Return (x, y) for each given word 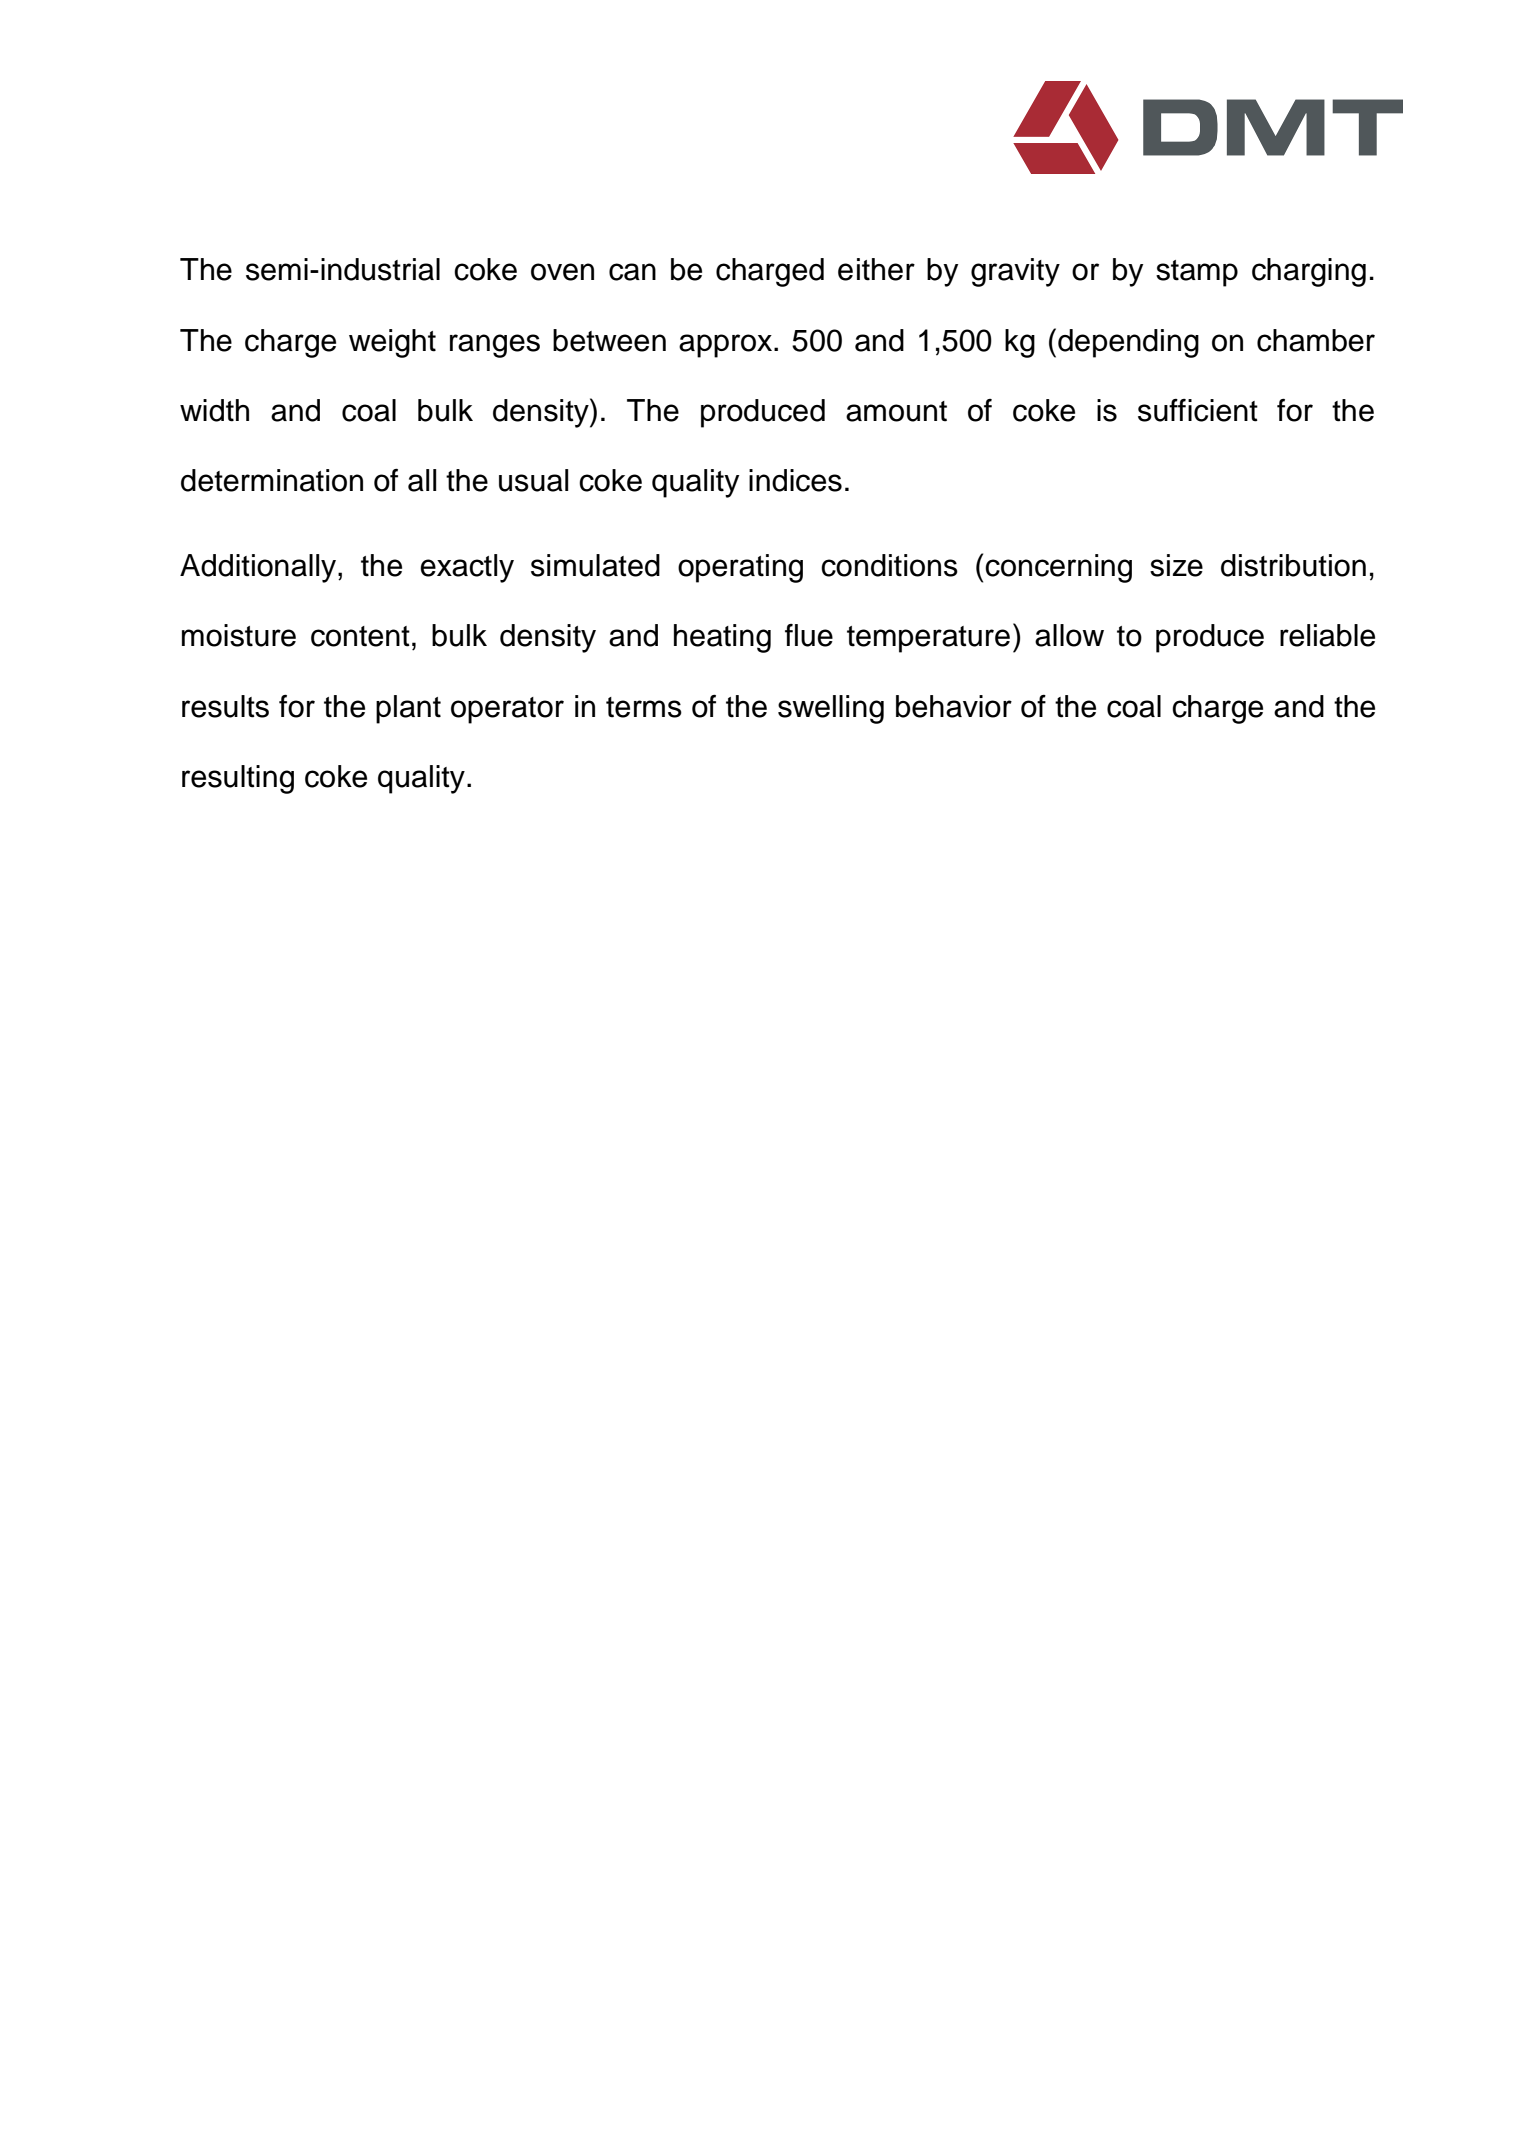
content (360, 636)
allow (1069, 635)
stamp (1197, 273)
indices (795, 480)
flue (809, 635)
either (876, 269)
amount (896, 411)
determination (272, 480)
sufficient (1198, 410)
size (1176, 565)
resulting (238, 779)
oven (562, 272)
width (214, 410)
